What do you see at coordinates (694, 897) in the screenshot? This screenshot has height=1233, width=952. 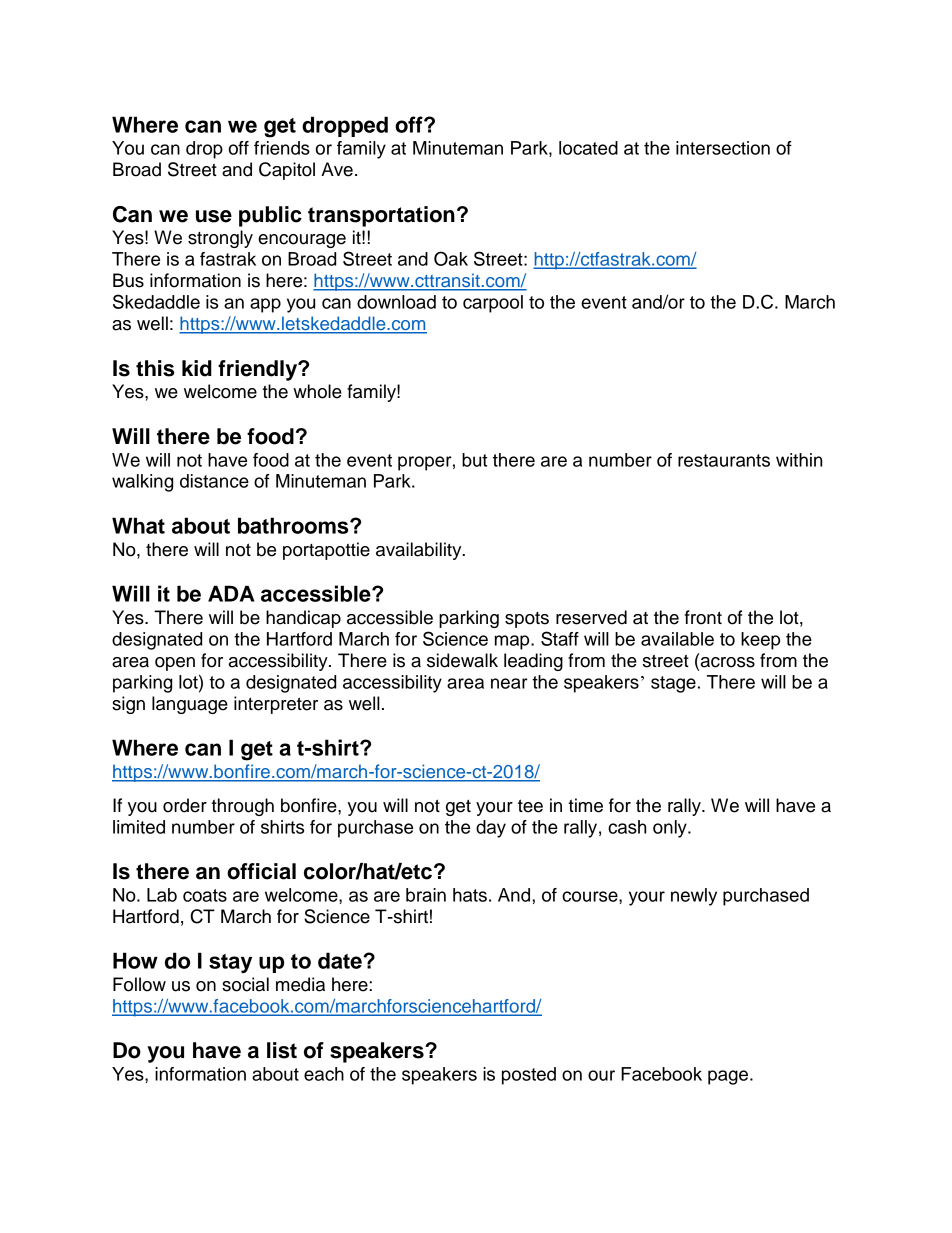 I see `newly` at bounding box center [694, 897].
